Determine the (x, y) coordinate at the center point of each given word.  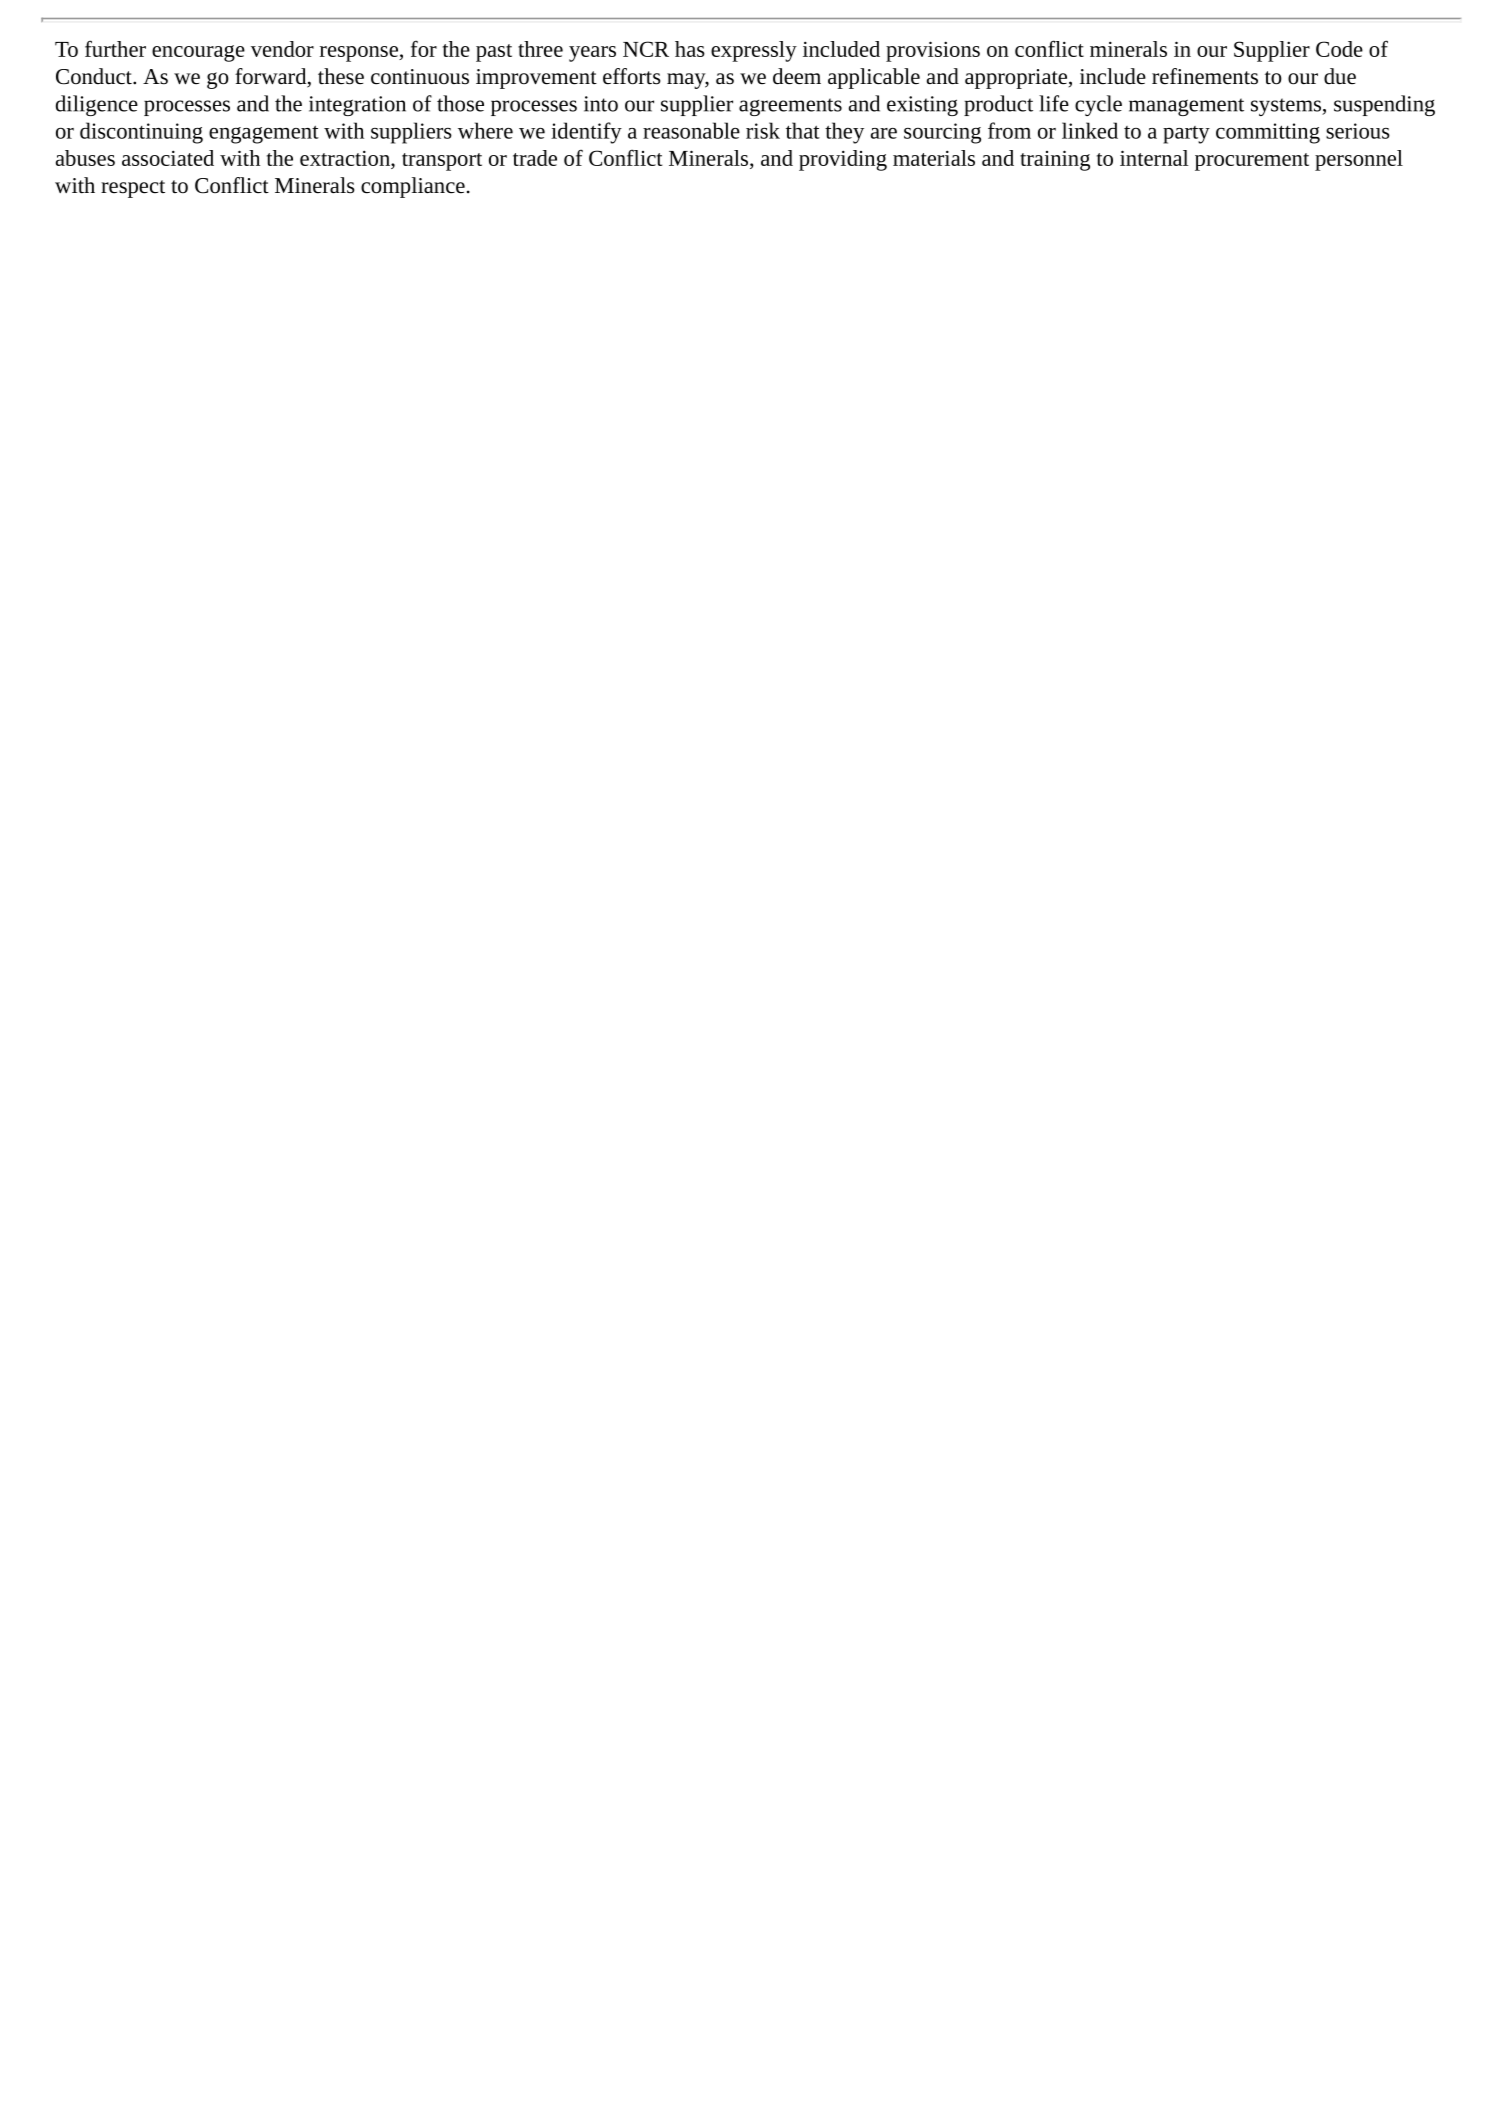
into (601, 104)
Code (1339, 49)
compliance (413, 187)
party (1186, 135)
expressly (754, 51)
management (1186, 107)
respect (133, 189)
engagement (264, 135)
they (844, 133)
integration (357, 106)
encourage (198, 53)
